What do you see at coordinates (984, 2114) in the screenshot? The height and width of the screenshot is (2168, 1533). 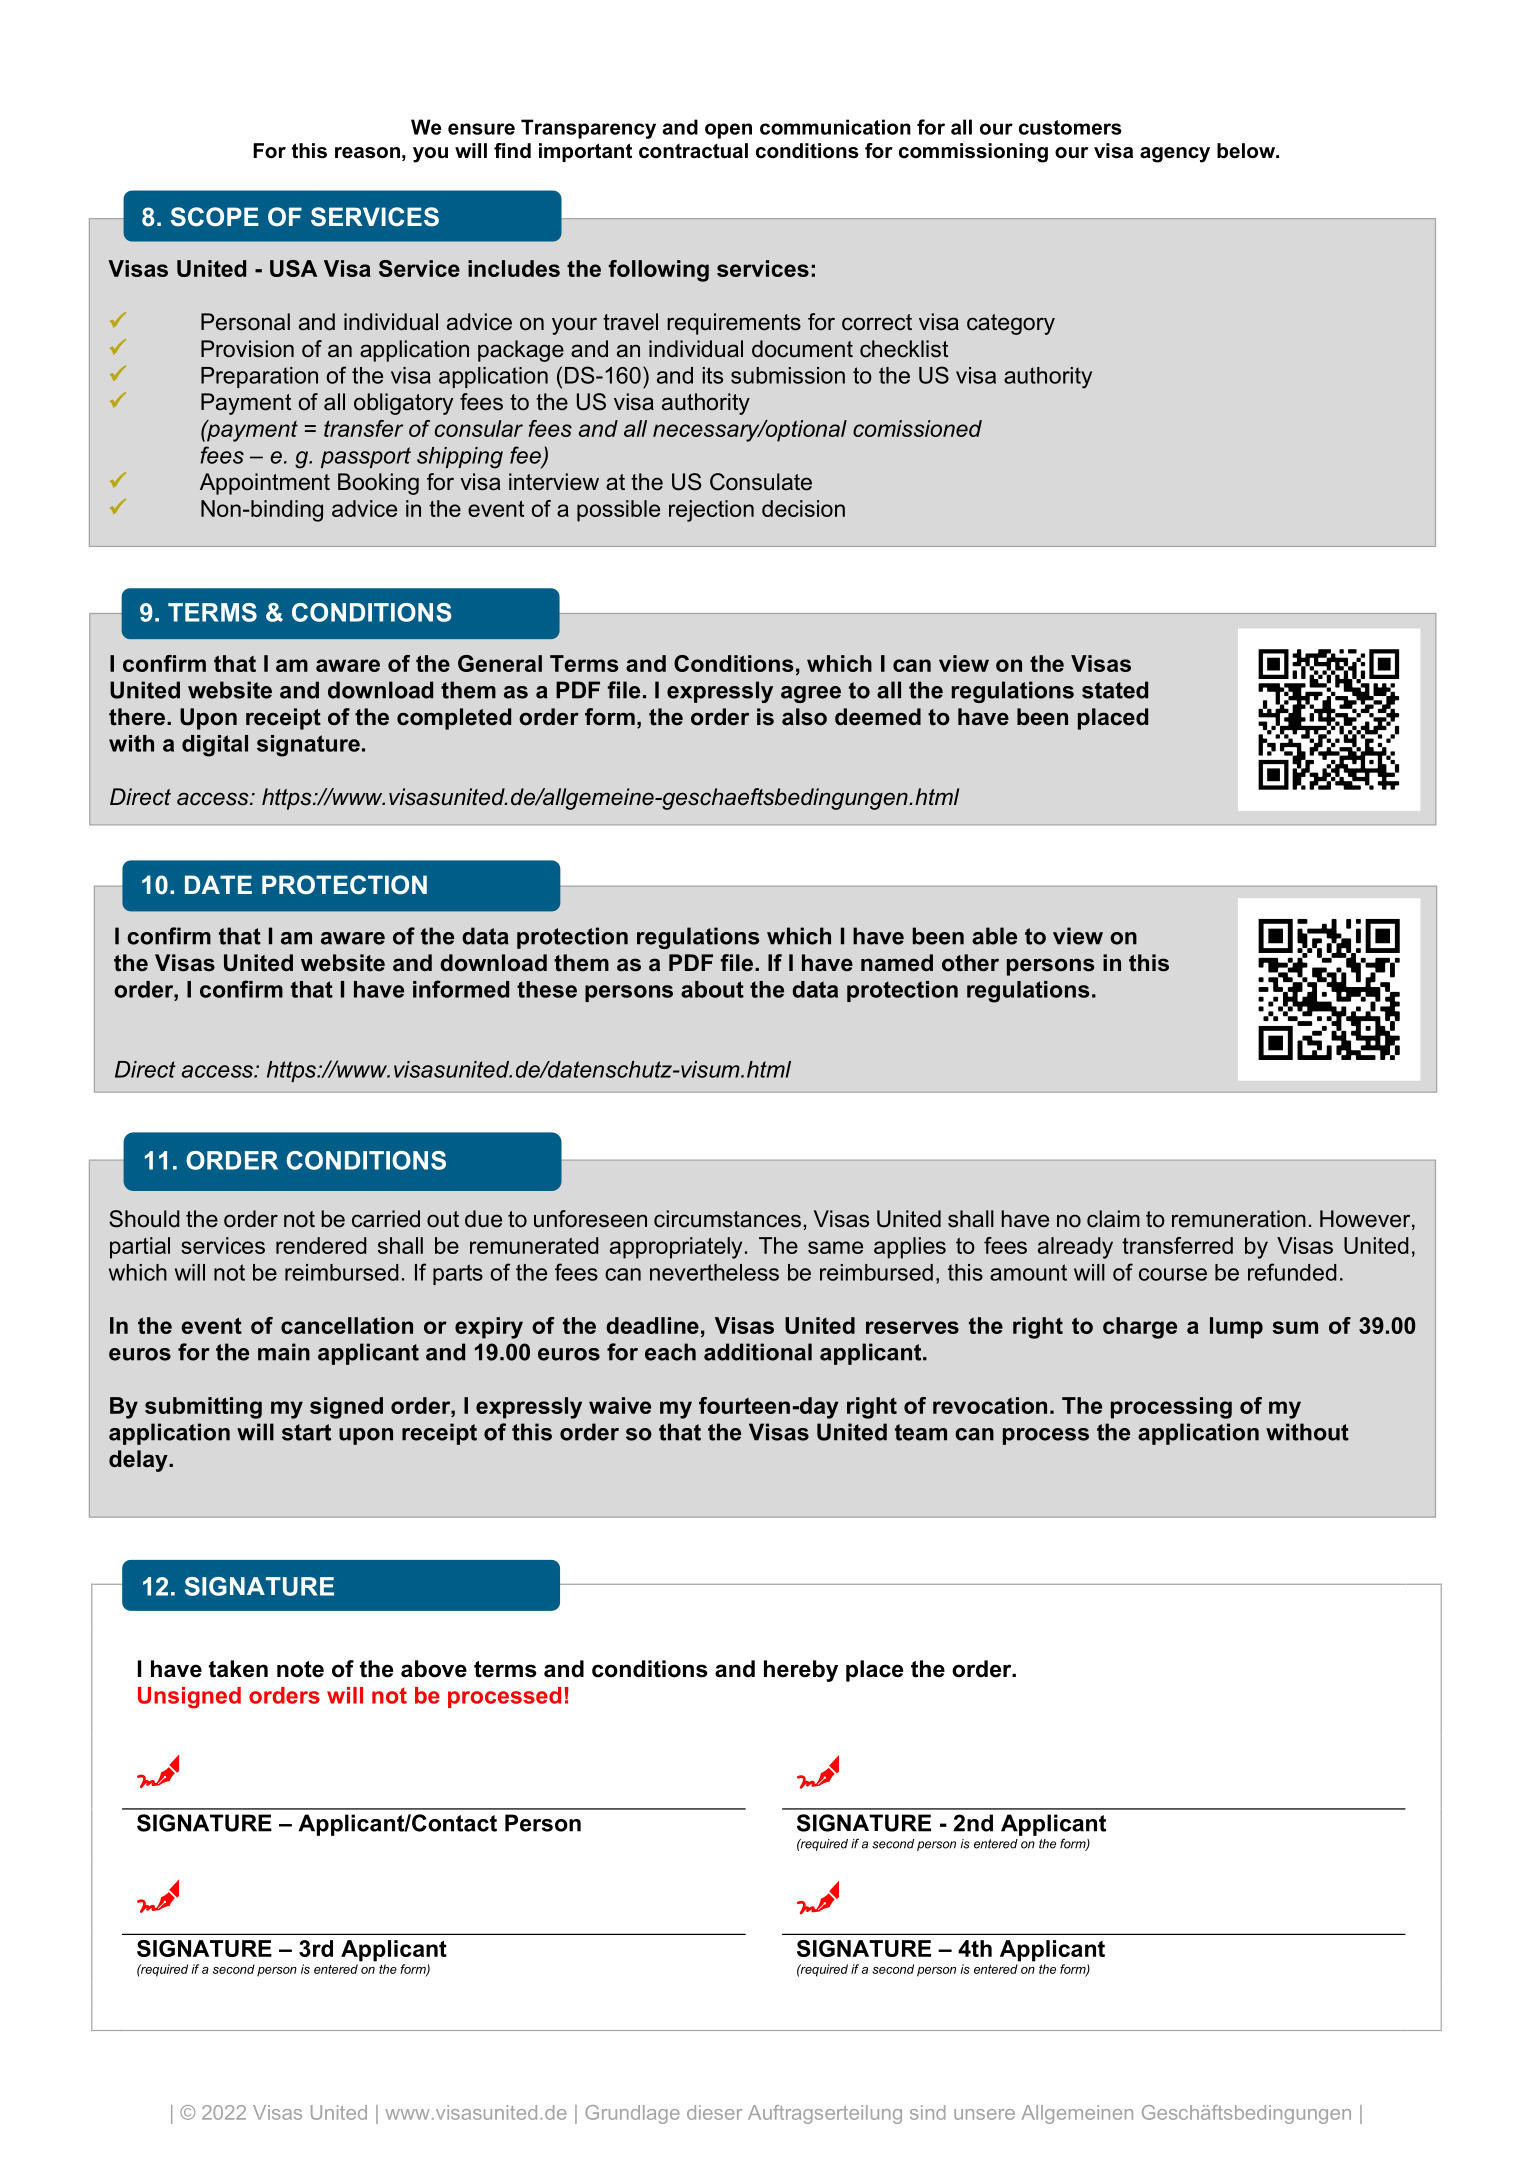 I see `unsere` at bounding box center [984, 2114].
